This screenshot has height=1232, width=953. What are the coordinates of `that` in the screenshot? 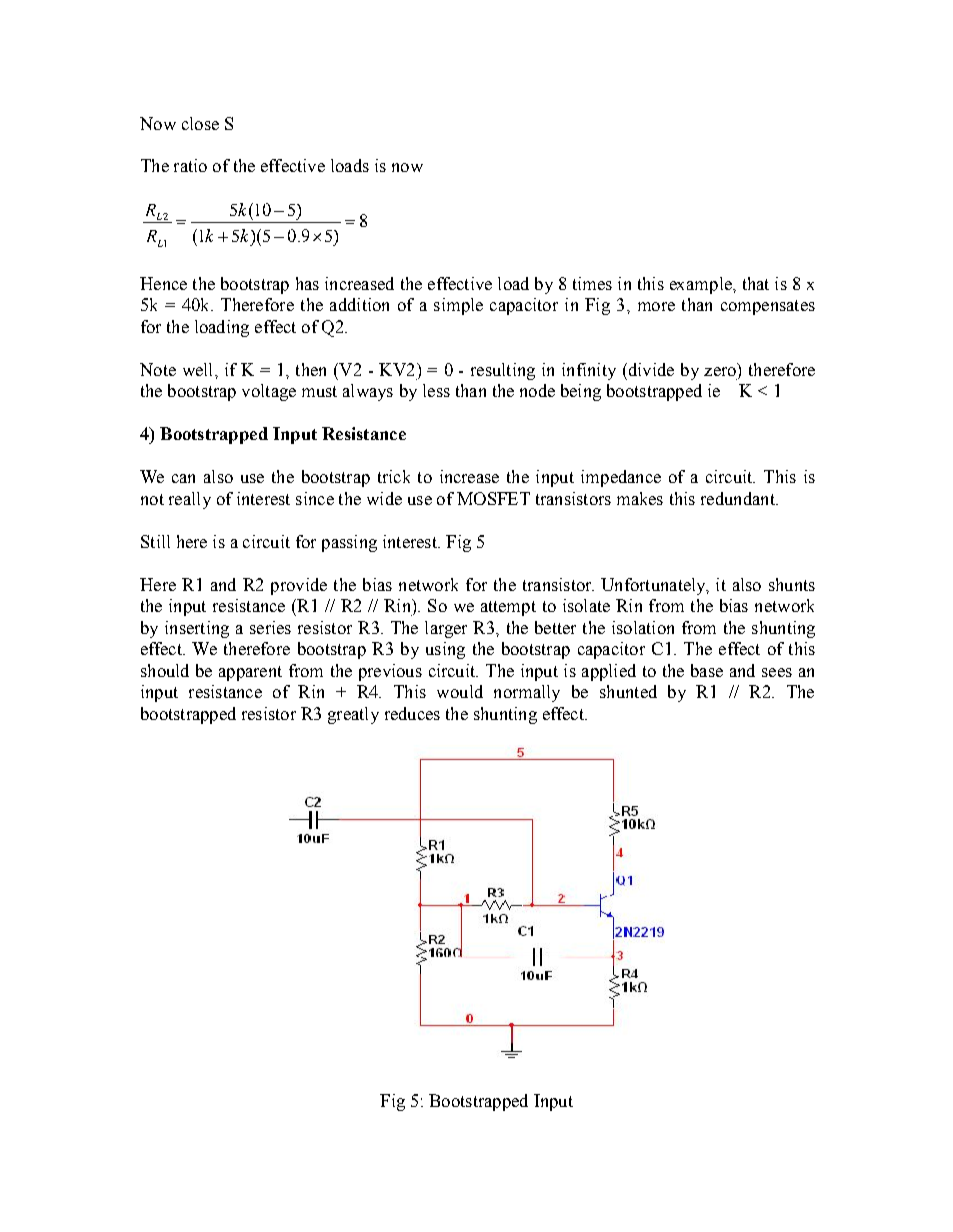 It's located at (756, 283).
